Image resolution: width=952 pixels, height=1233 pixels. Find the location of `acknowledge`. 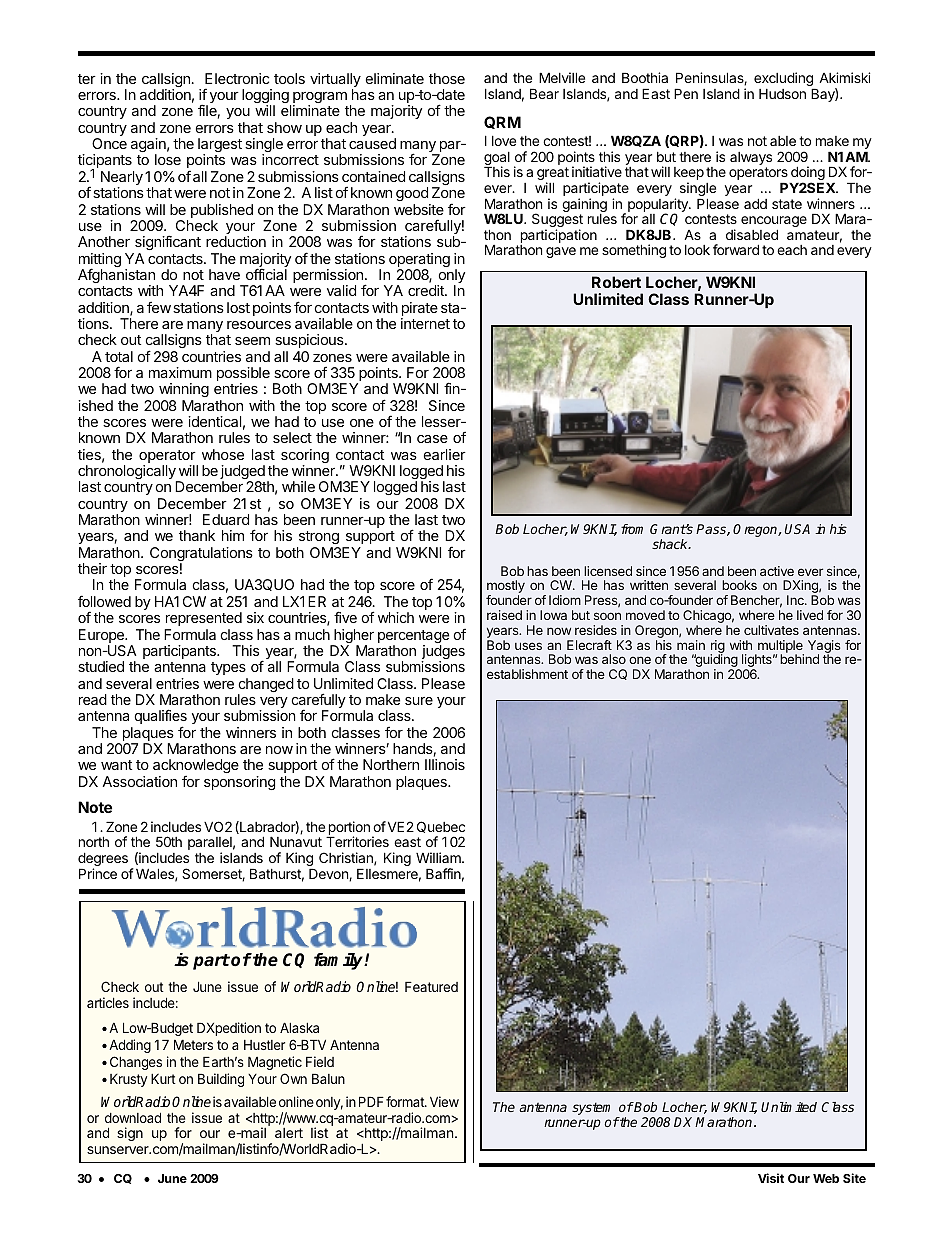

acknowledge is located at coordinates (196, 768).
